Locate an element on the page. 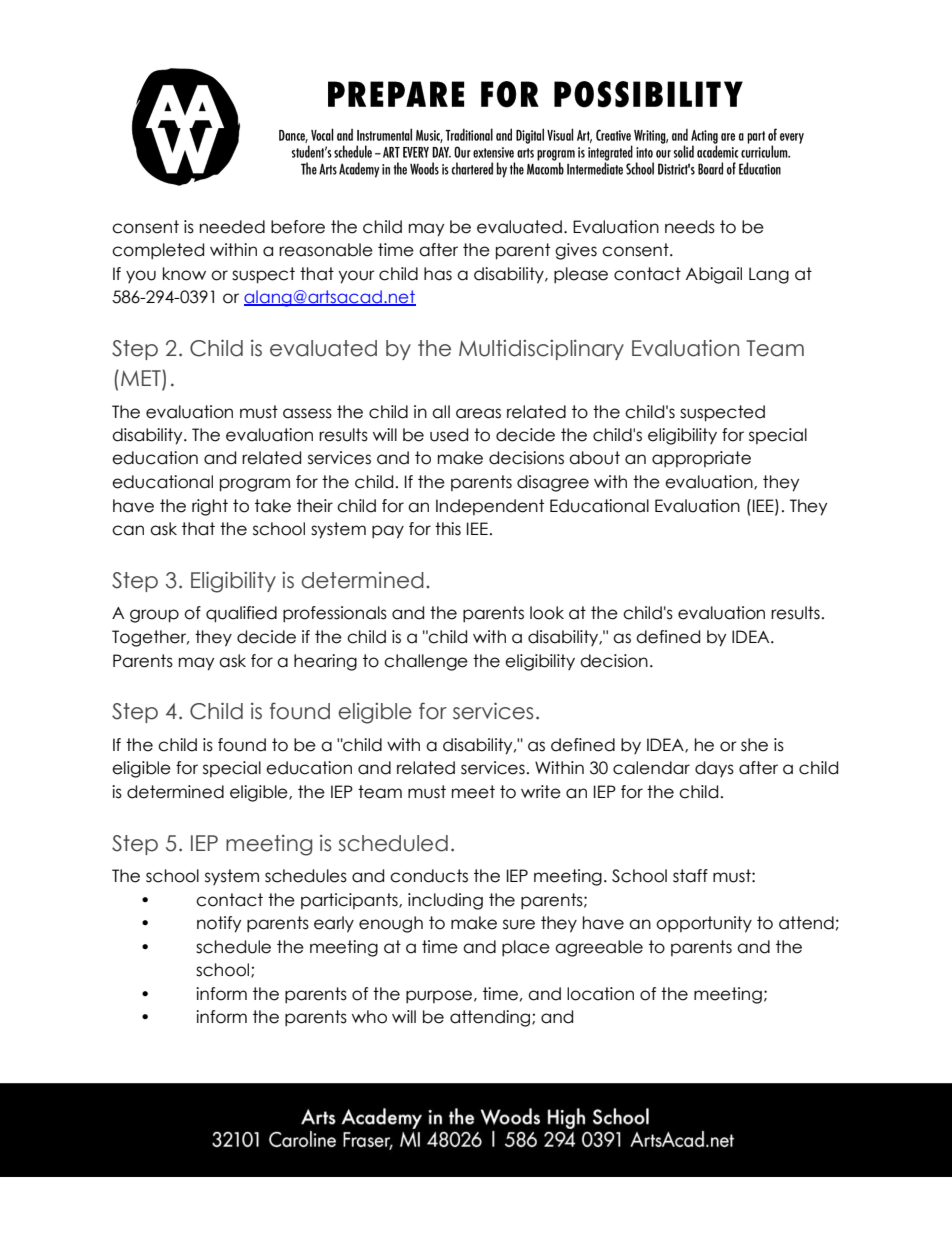  know is located at coordinates (184, 274).
